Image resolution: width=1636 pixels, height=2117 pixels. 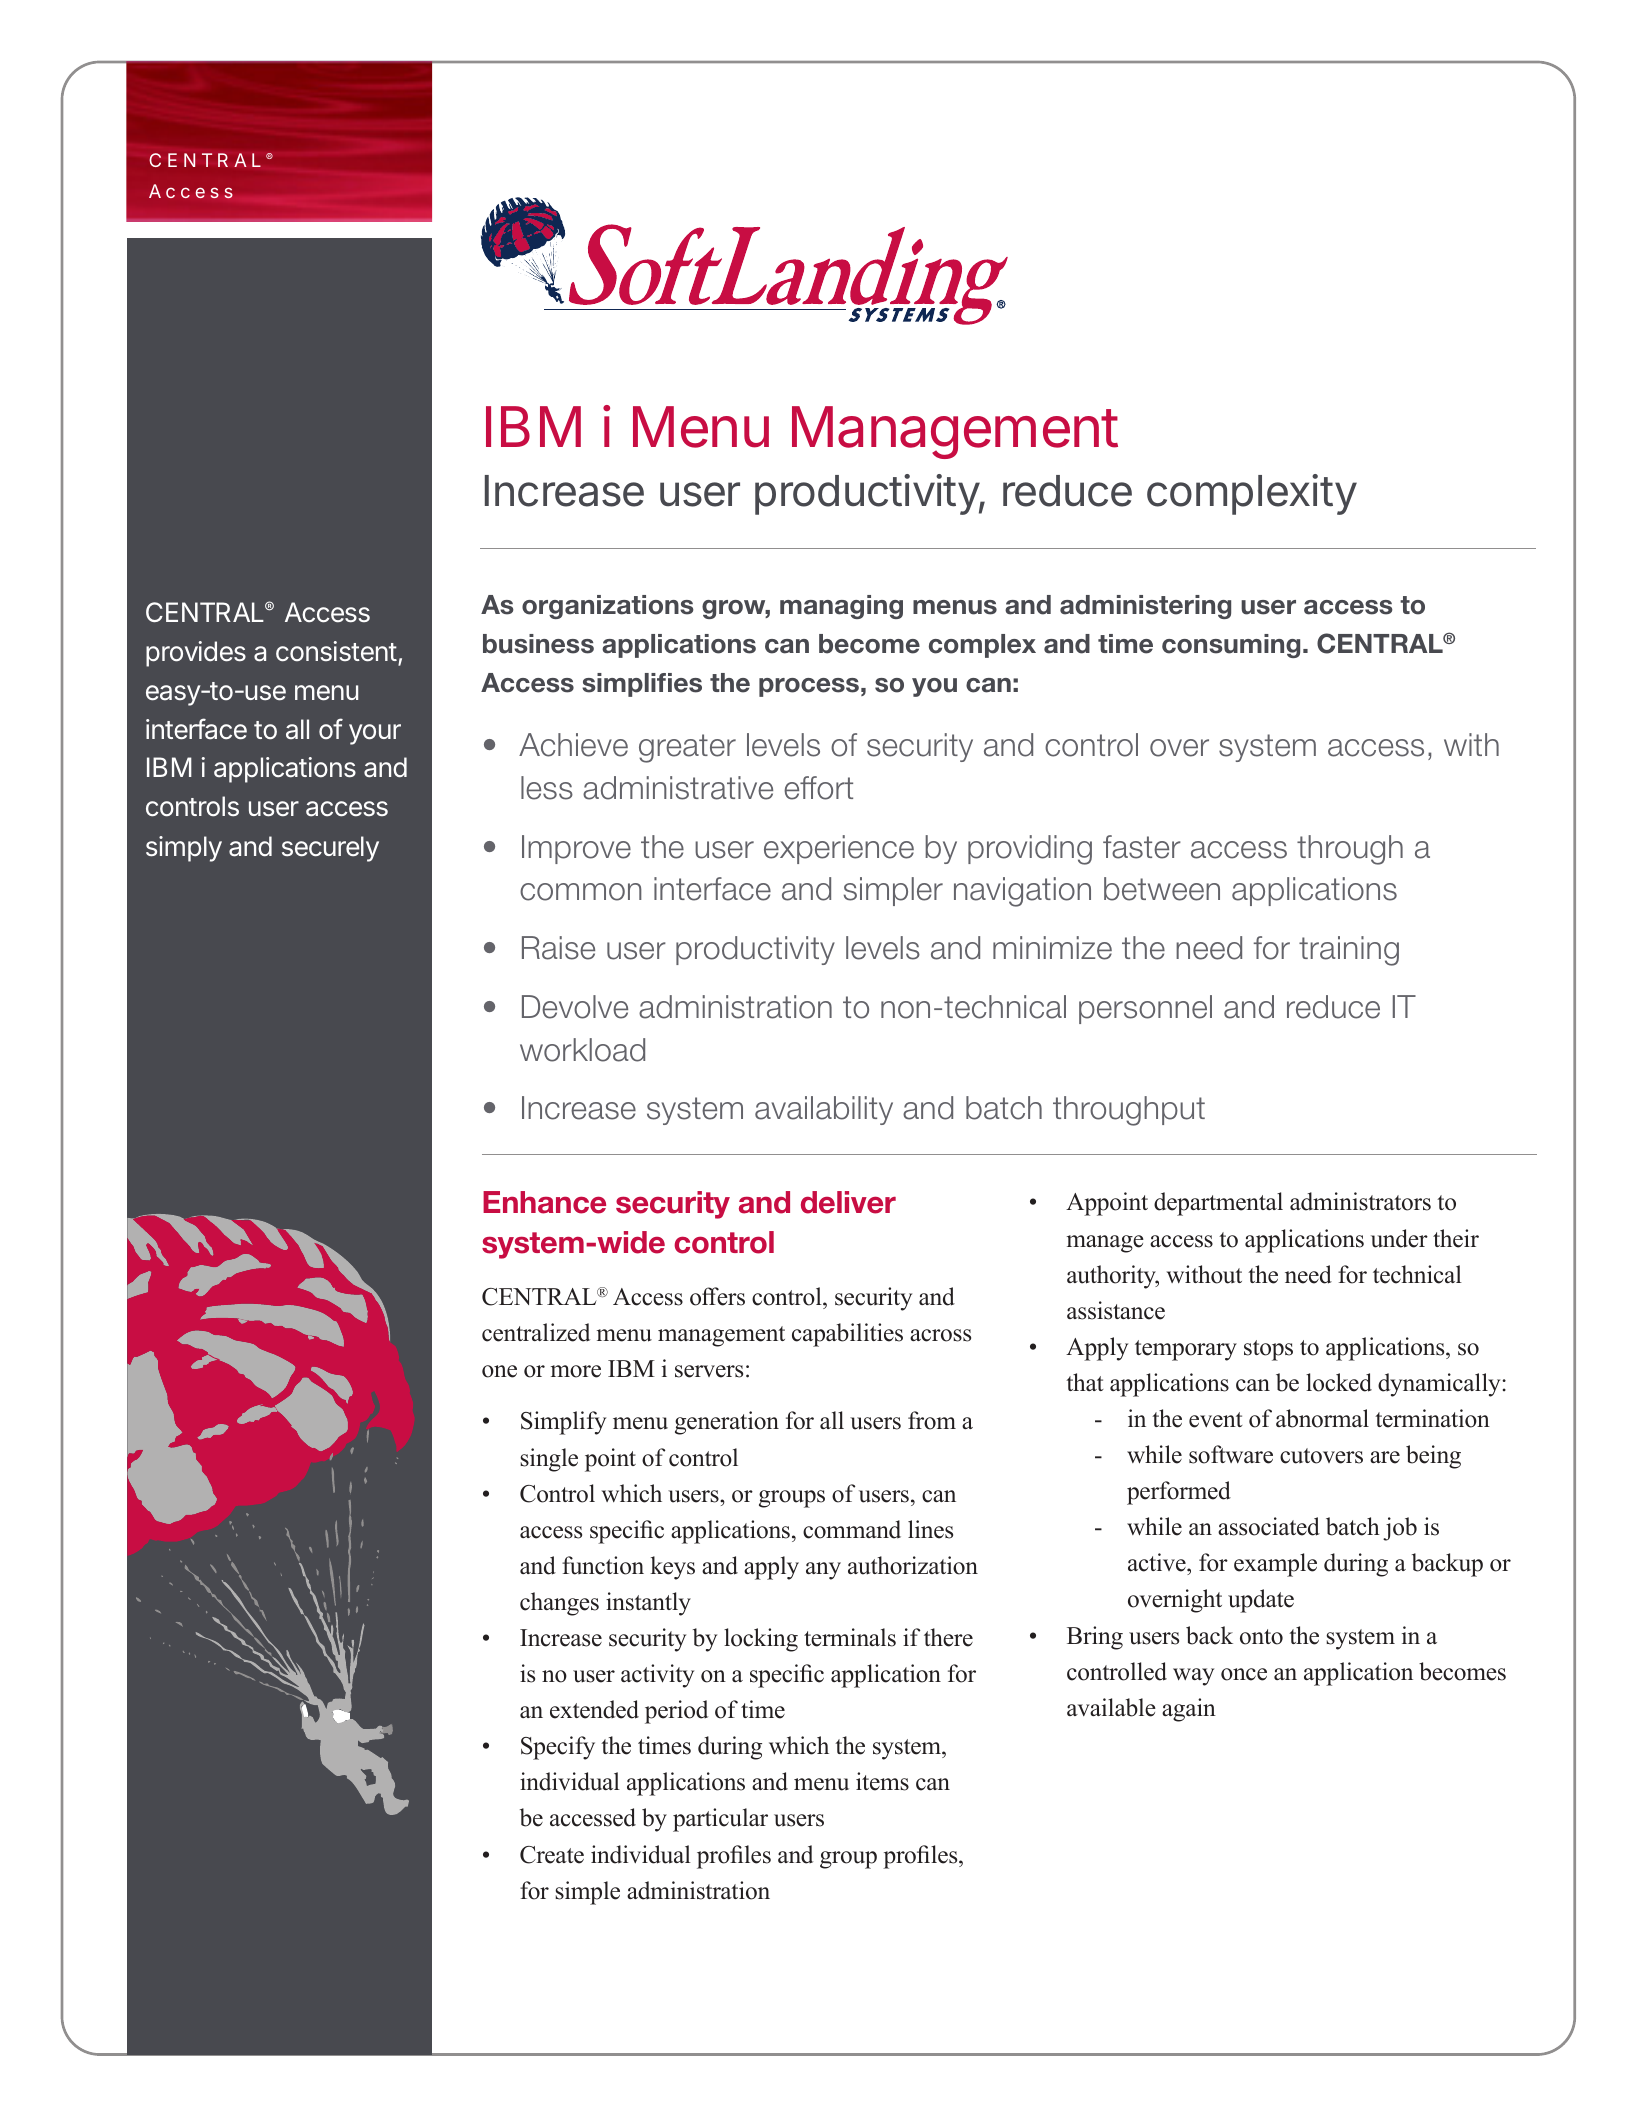 What do you see at coordinates (841, 607) in the screenshot?
I see `managing` at bounding box center [841, 607].
